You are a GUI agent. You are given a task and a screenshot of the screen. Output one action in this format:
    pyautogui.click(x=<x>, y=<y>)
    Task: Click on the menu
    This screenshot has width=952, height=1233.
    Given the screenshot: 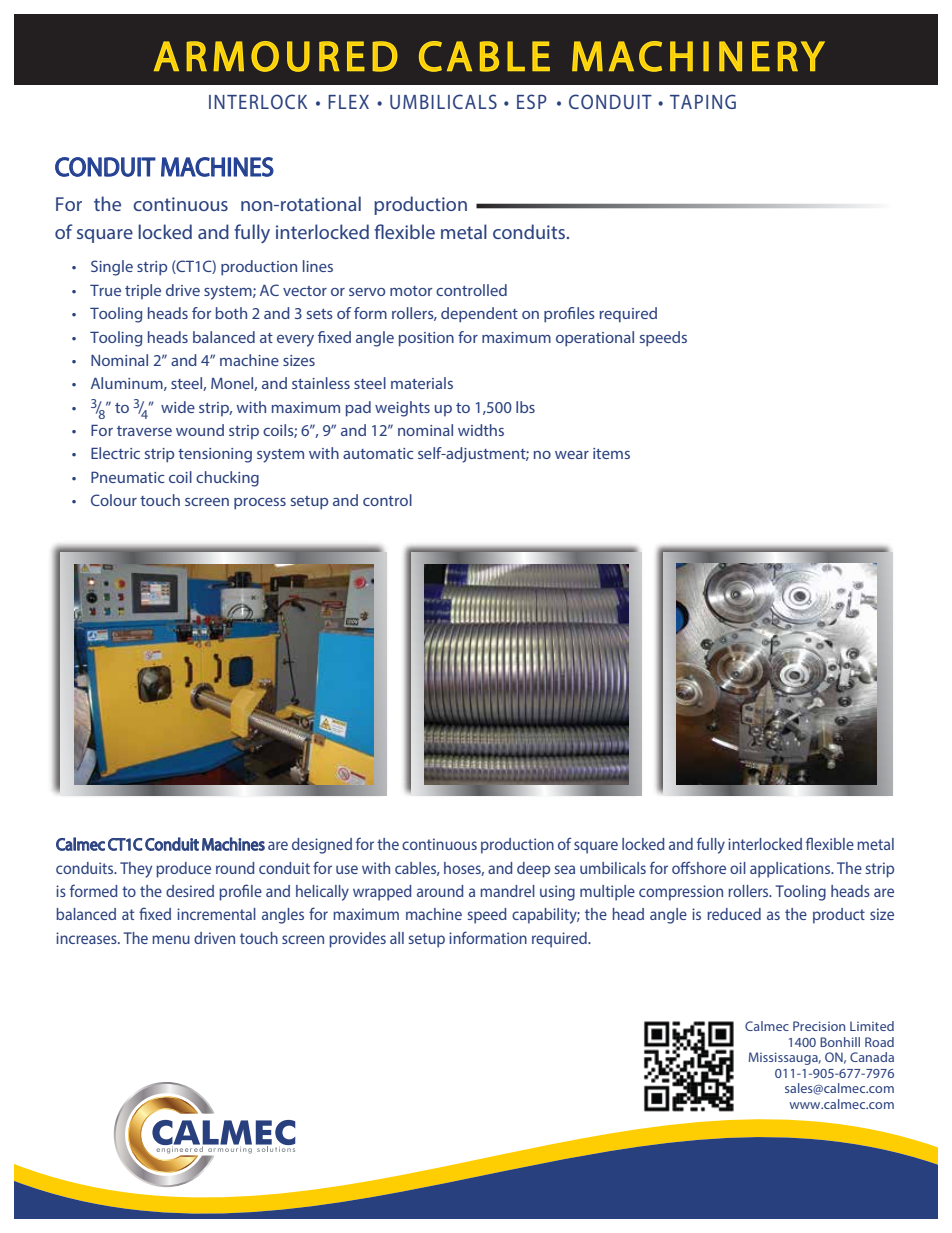 What is the action you would take?
    pyautogui.click(x=171, y=939)
